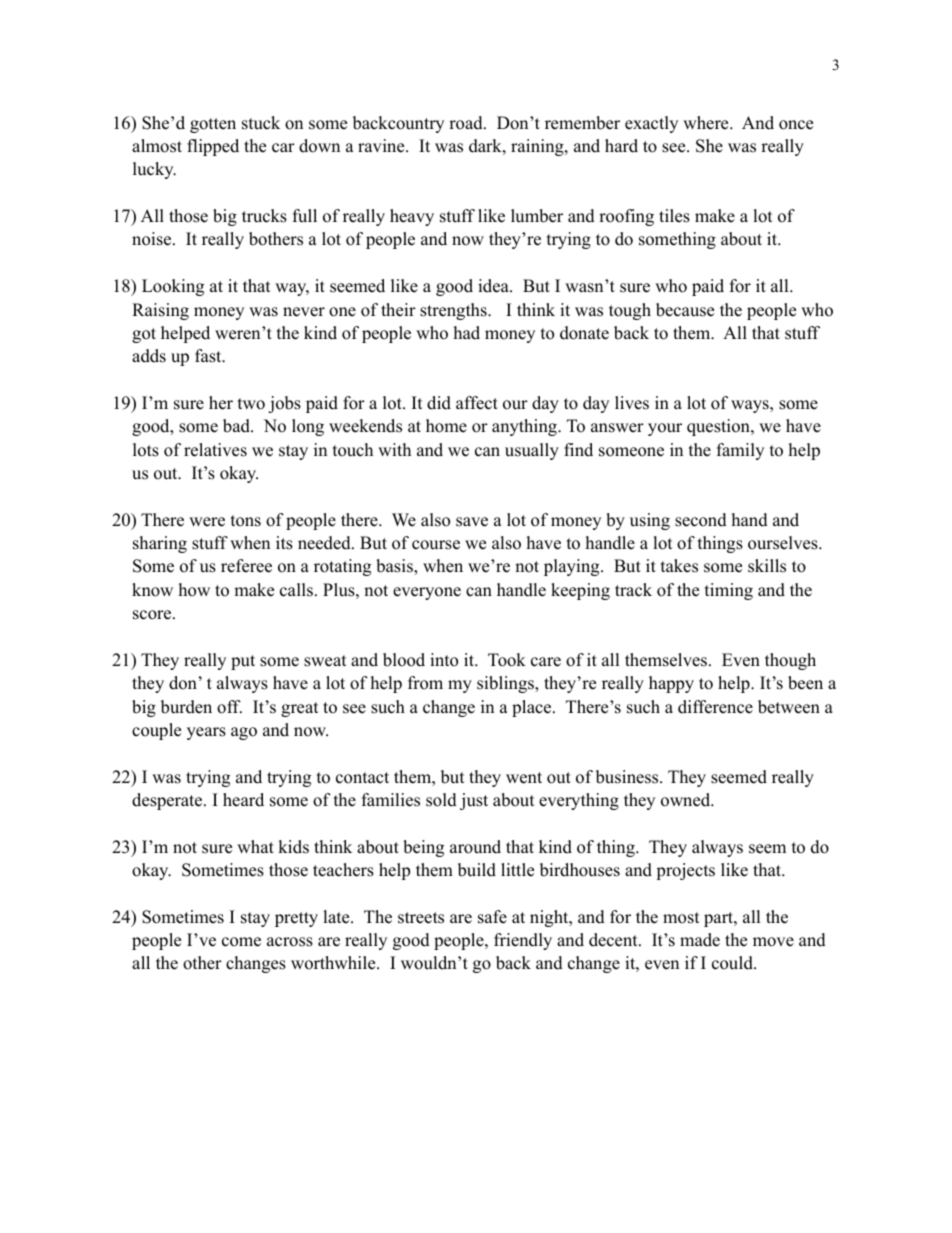  Describe the element at coordinates (213, 147) in the page. I see `flipped` at that location.
